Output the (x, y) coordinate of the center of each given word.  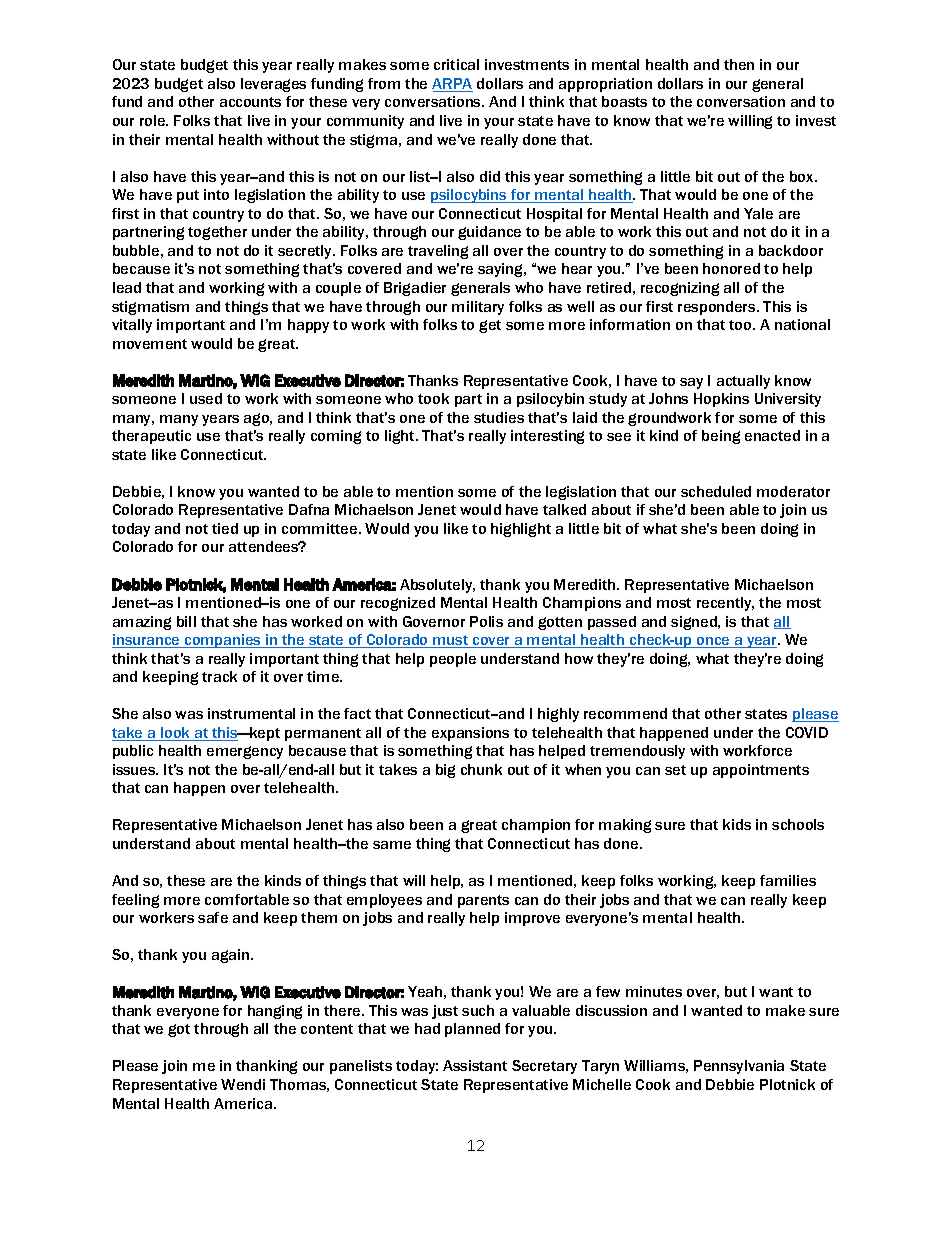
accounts (250, 102)
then (739, 64)
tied (225, 528)
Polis (486, 621)
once (713, 642)
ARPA (452, 85)
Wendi (243, 1084)
